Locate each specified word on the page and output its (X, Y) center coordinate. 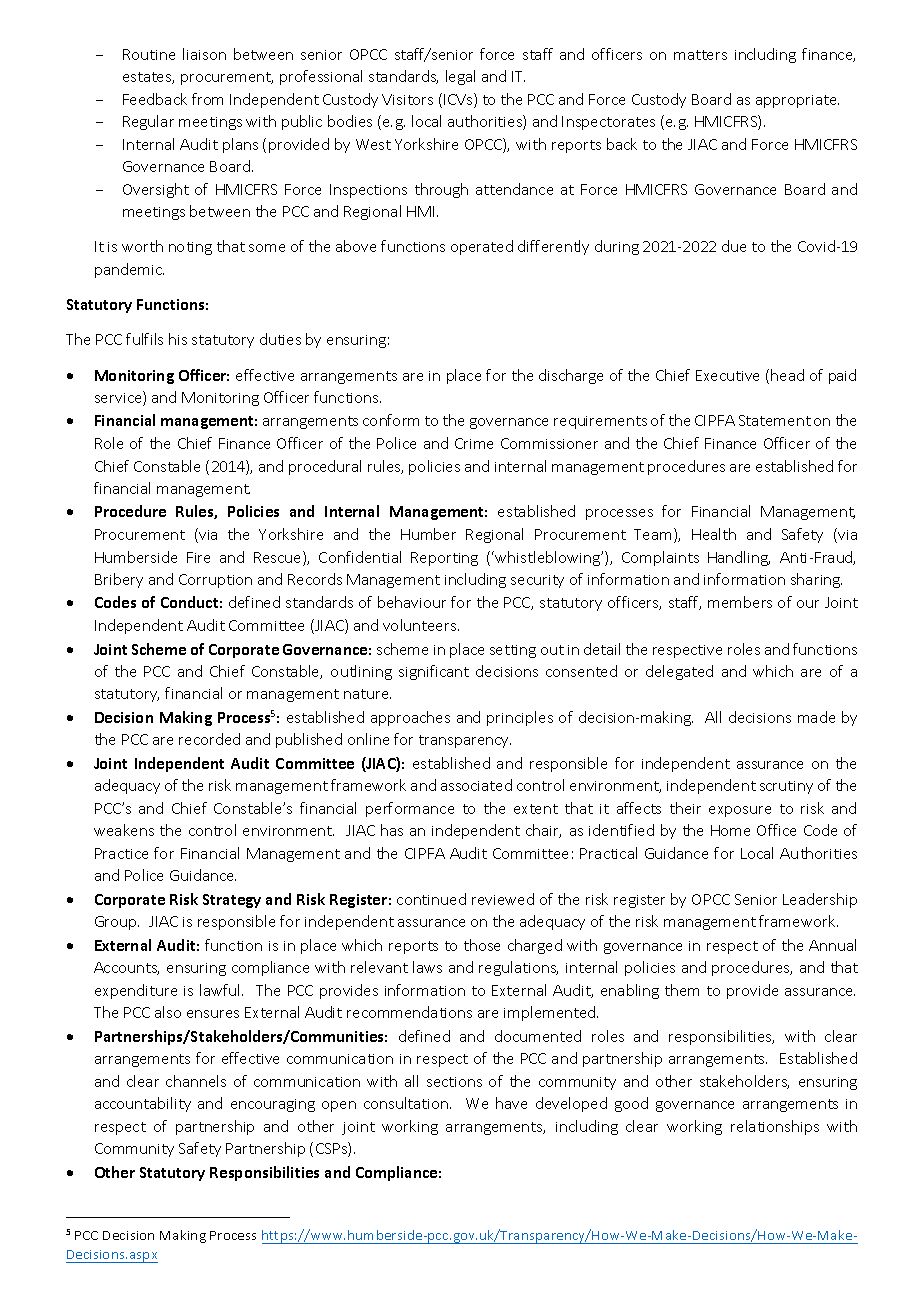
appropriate (797, 101)
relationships (775, 1127)
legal (460, 77)
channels (196, 1081)
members (740, 602)
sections (454, 1082)
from (207, 99)
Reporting (444, 559)
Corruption (215, 581)
